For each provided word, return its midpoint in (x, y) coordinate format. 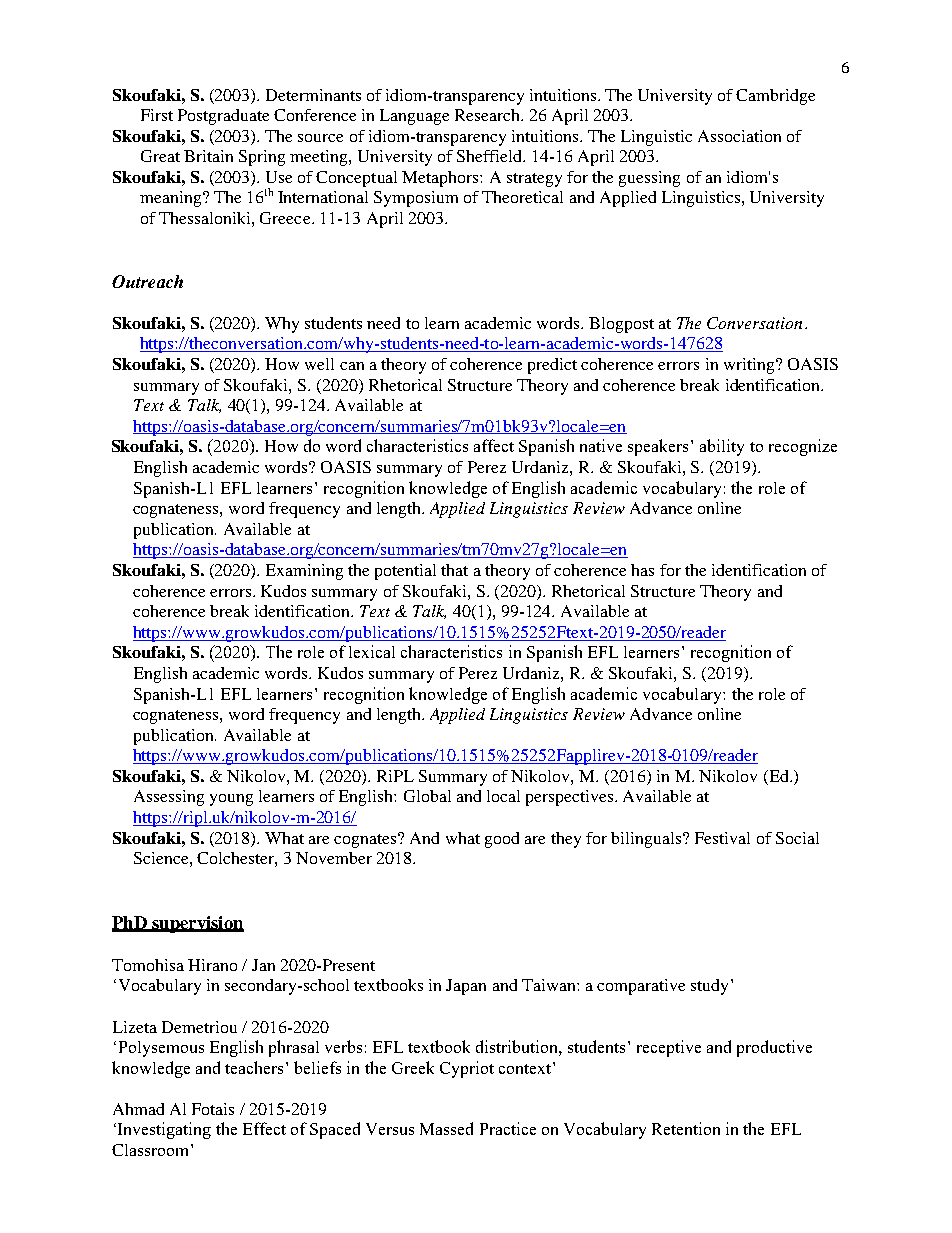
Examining (304, 572)
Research (488, 115)
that (454, 570)
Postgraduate (223, 117)
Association (739, 136)
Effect (264, 1128)
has (642, 570)
